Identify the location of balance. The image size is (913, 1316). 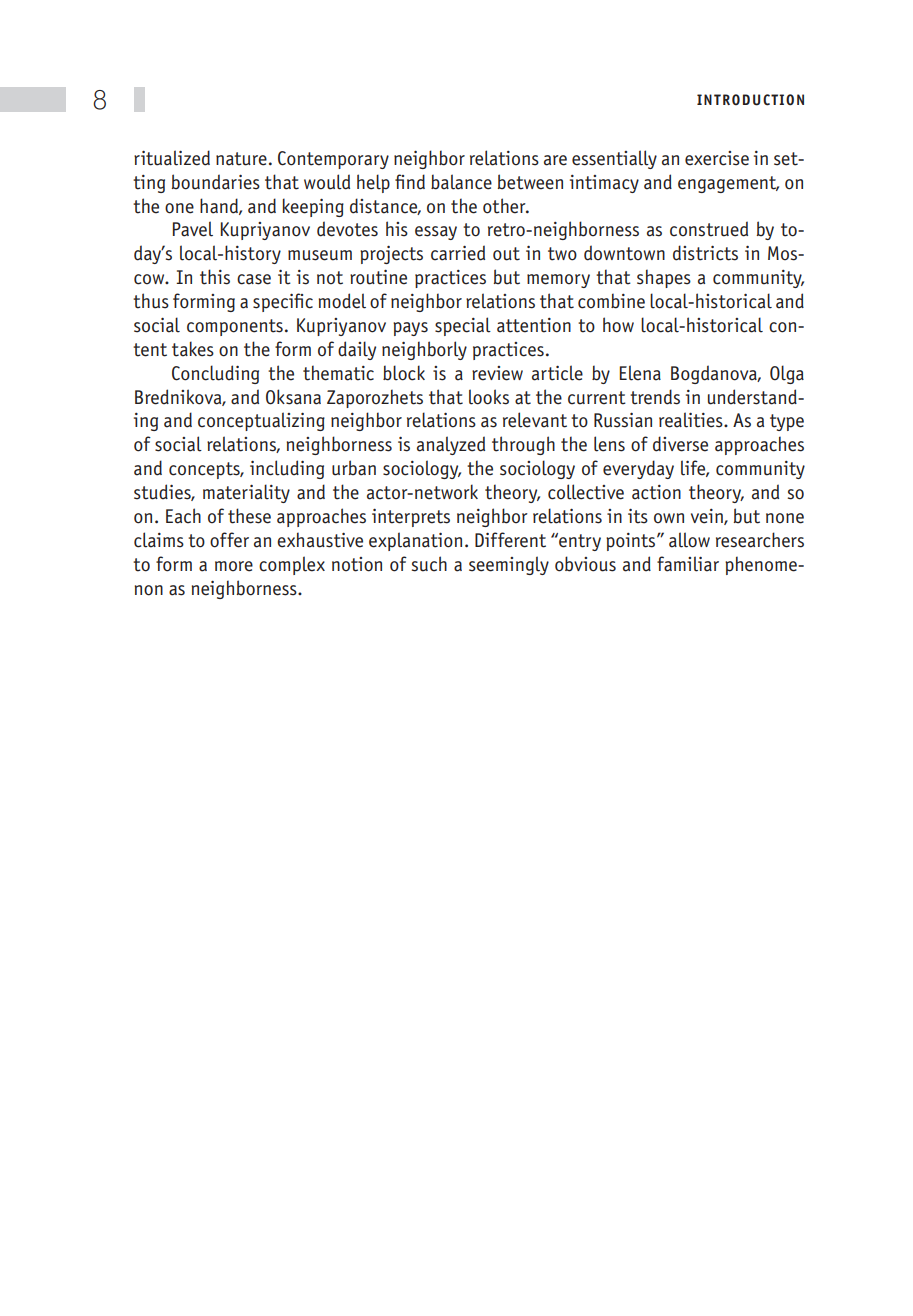
(461, 182).
